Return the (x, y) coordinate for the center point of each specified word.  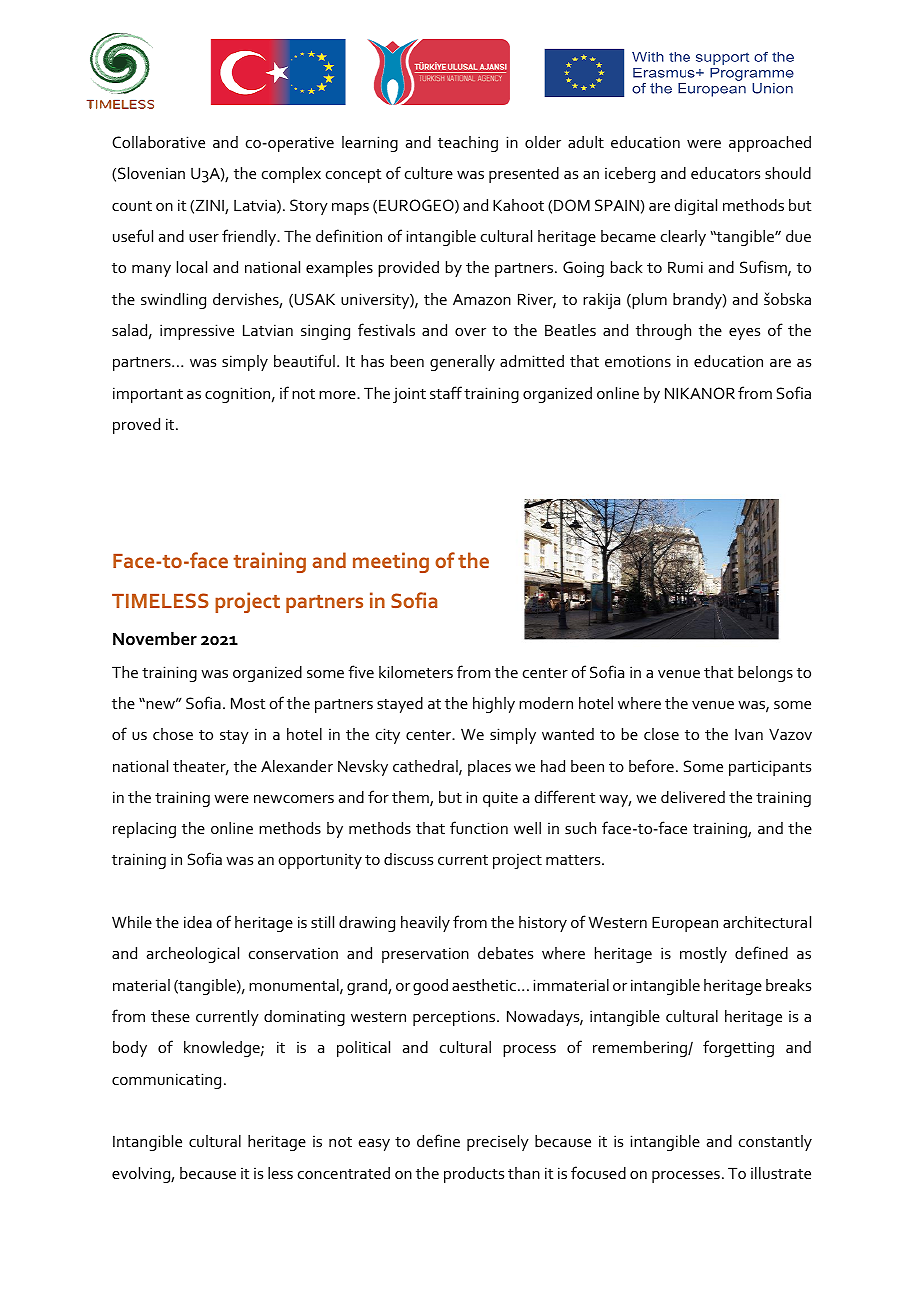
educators (725, 173)
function (479, 827)
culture (429, 173)
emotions (638, 361)
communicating (166, 1081)
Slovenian (151, 173)
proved (136, 426)
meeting (391, 562)
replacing (144, 830)
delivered (693, 797)
